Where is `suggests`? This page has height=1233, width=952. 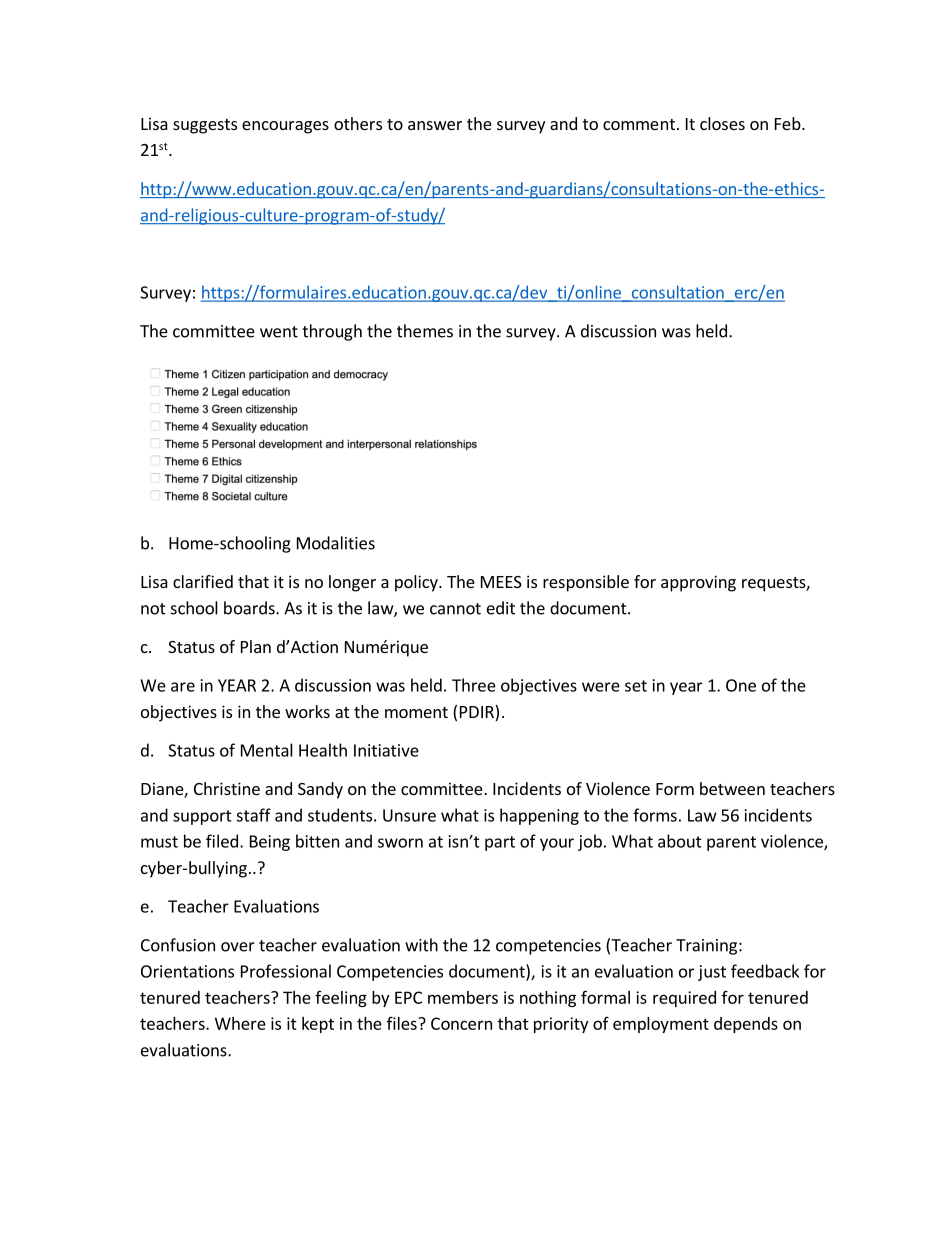 suggests is located at coordinates (205, 126).
